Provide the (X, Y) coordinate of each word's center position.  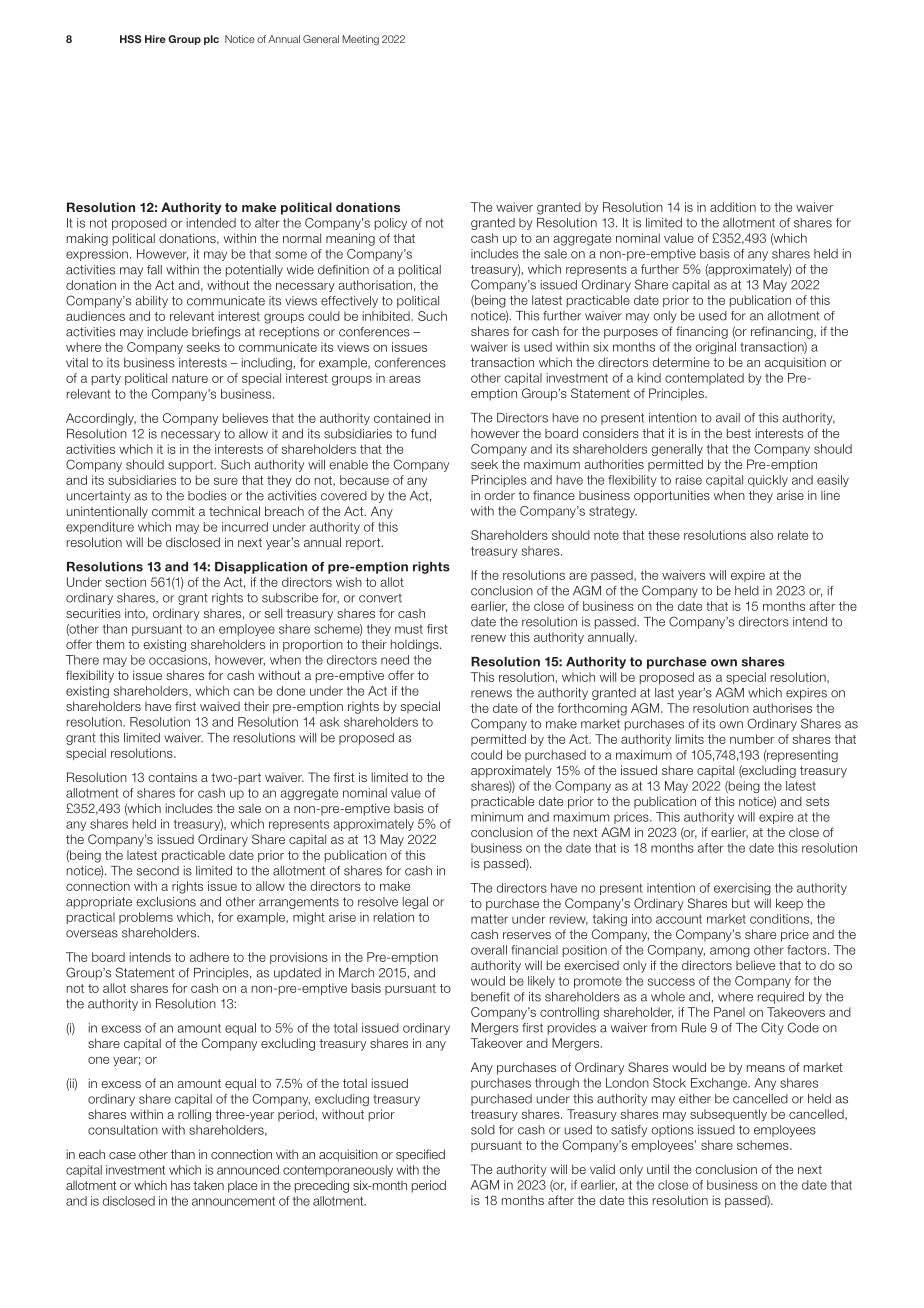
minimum (497, 817)
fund (423, 434)
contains (172, 777)
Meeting (360, 40)
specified (420, 1155)
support (192, 466)
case (122, 1155)
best (739, 433)
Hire (155, 39)
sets (817, 801)
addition (733, 207)
